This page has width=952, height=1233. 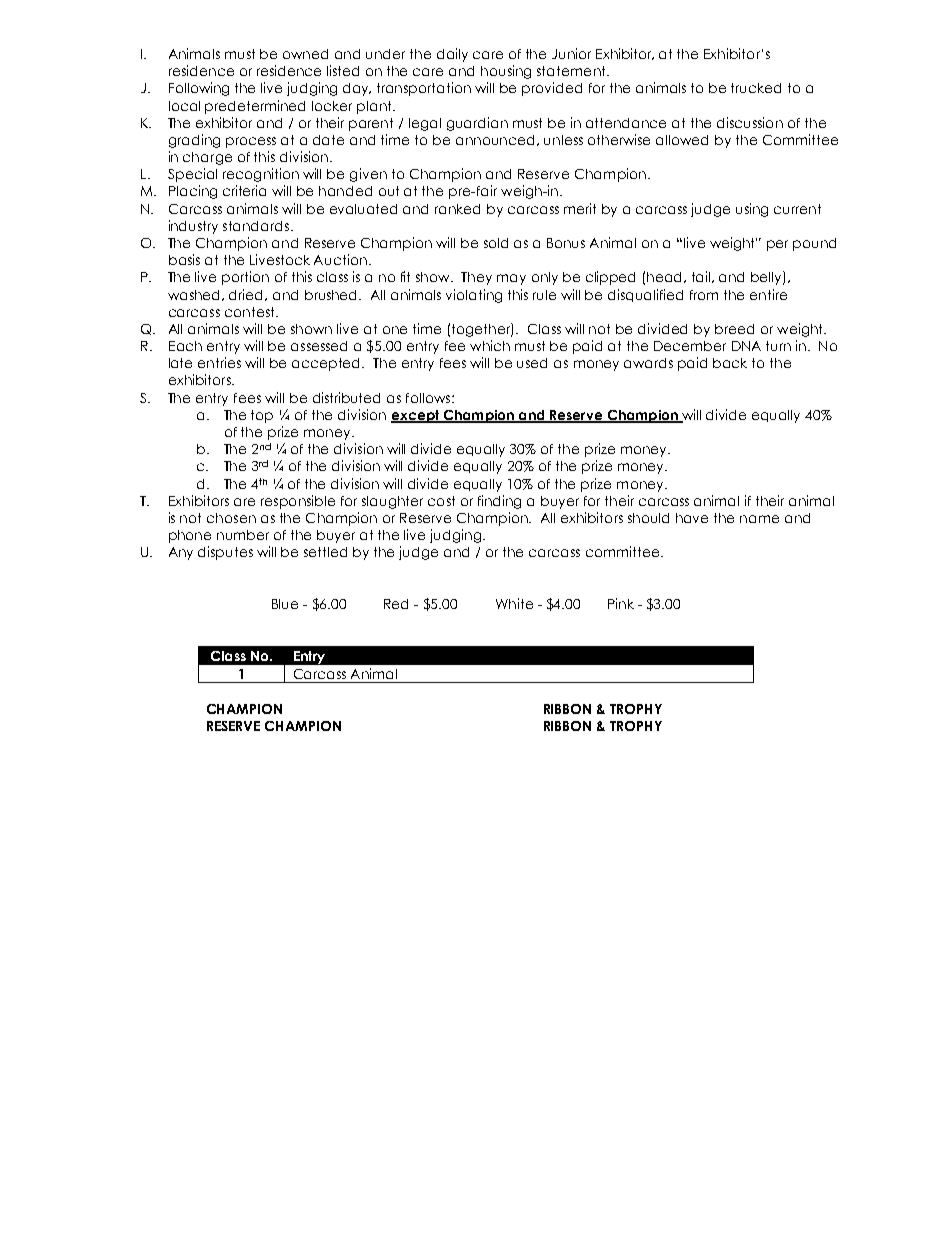 What do you see at coordinates (285, 604) in the page?
I see `Blue` at bounding box center [285, 604].
